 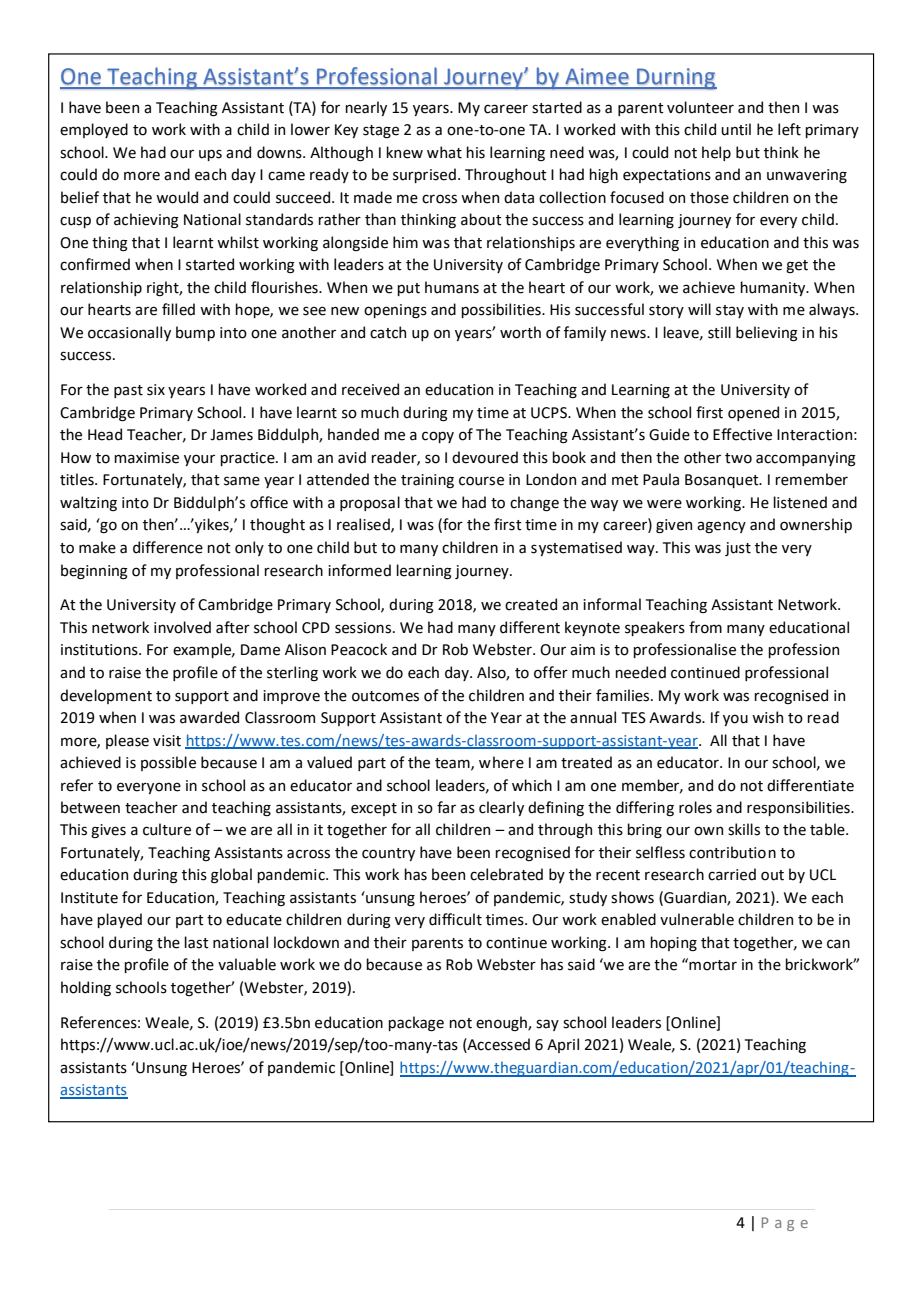 What do you see at coordinates (767, 334) in the image?
I see `believing` at bounding box center [767, 334].
